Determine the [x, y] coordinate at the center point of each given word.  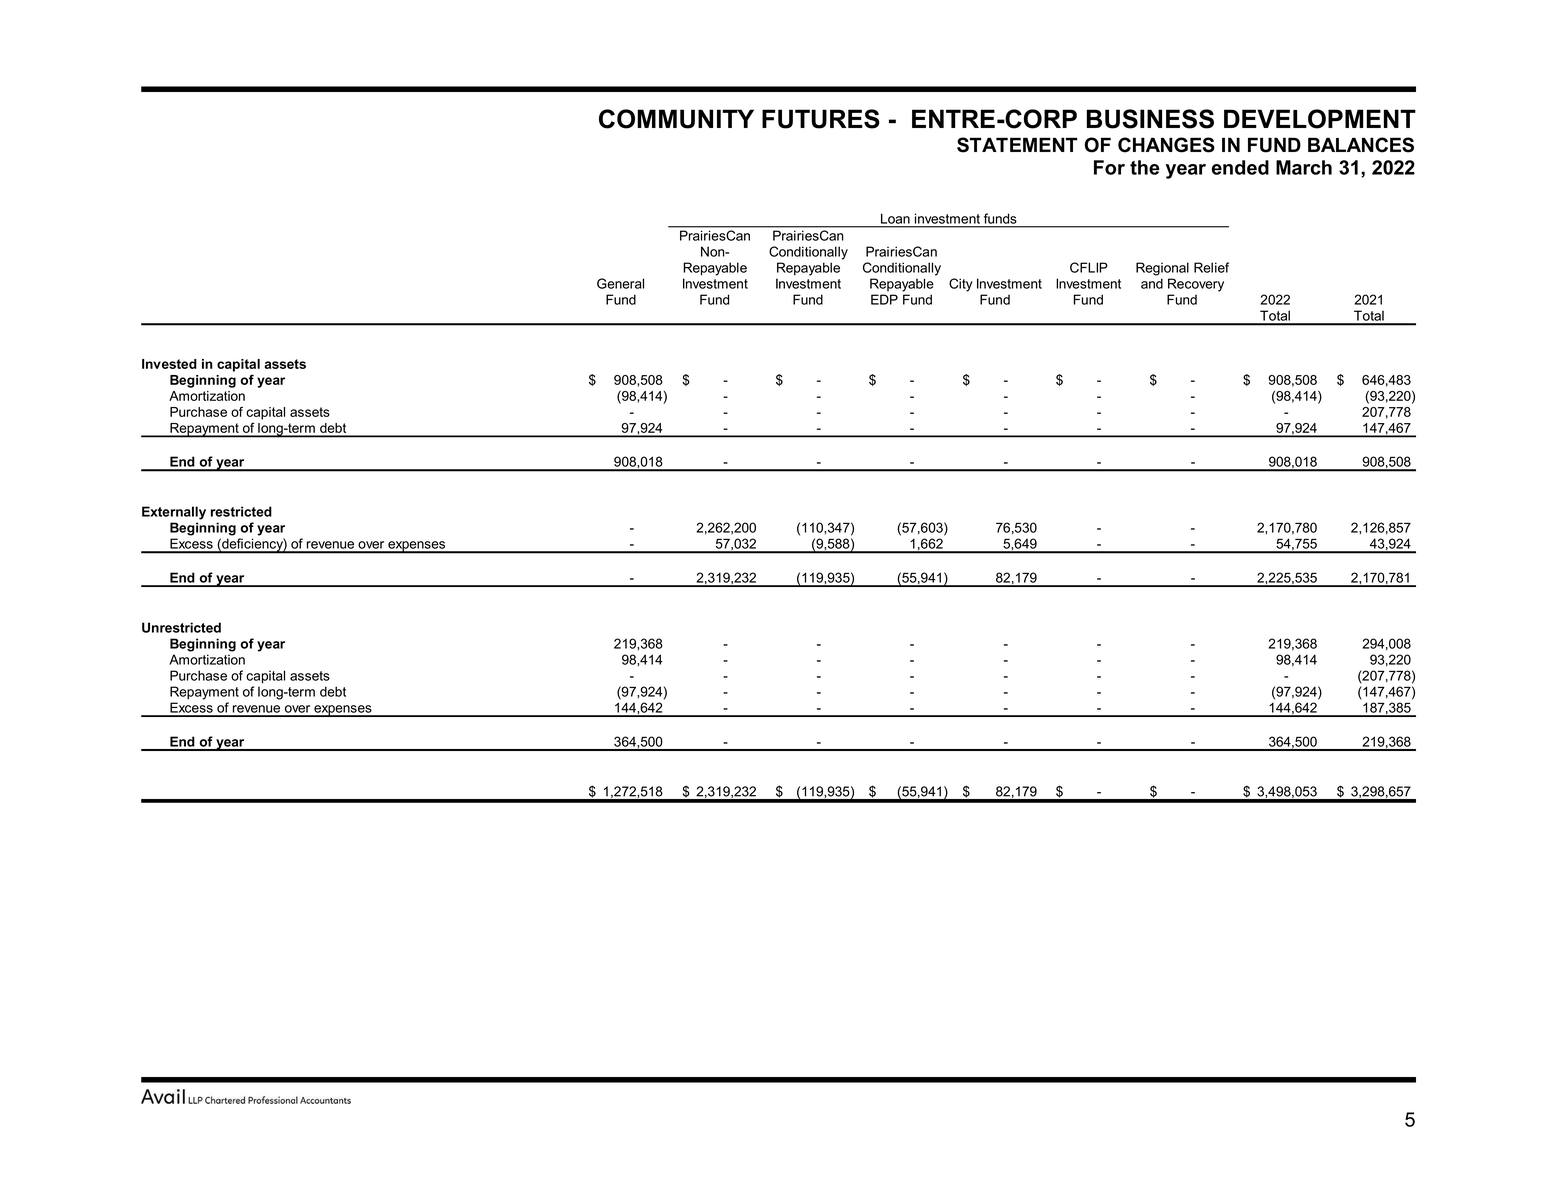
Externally [174, 513]
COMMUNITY [676, 119]
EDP [884, 299]
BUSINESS [1150, 119]
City [961, 285]
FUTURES [821, 119]
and [1152, 283]
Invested [169, 364]
